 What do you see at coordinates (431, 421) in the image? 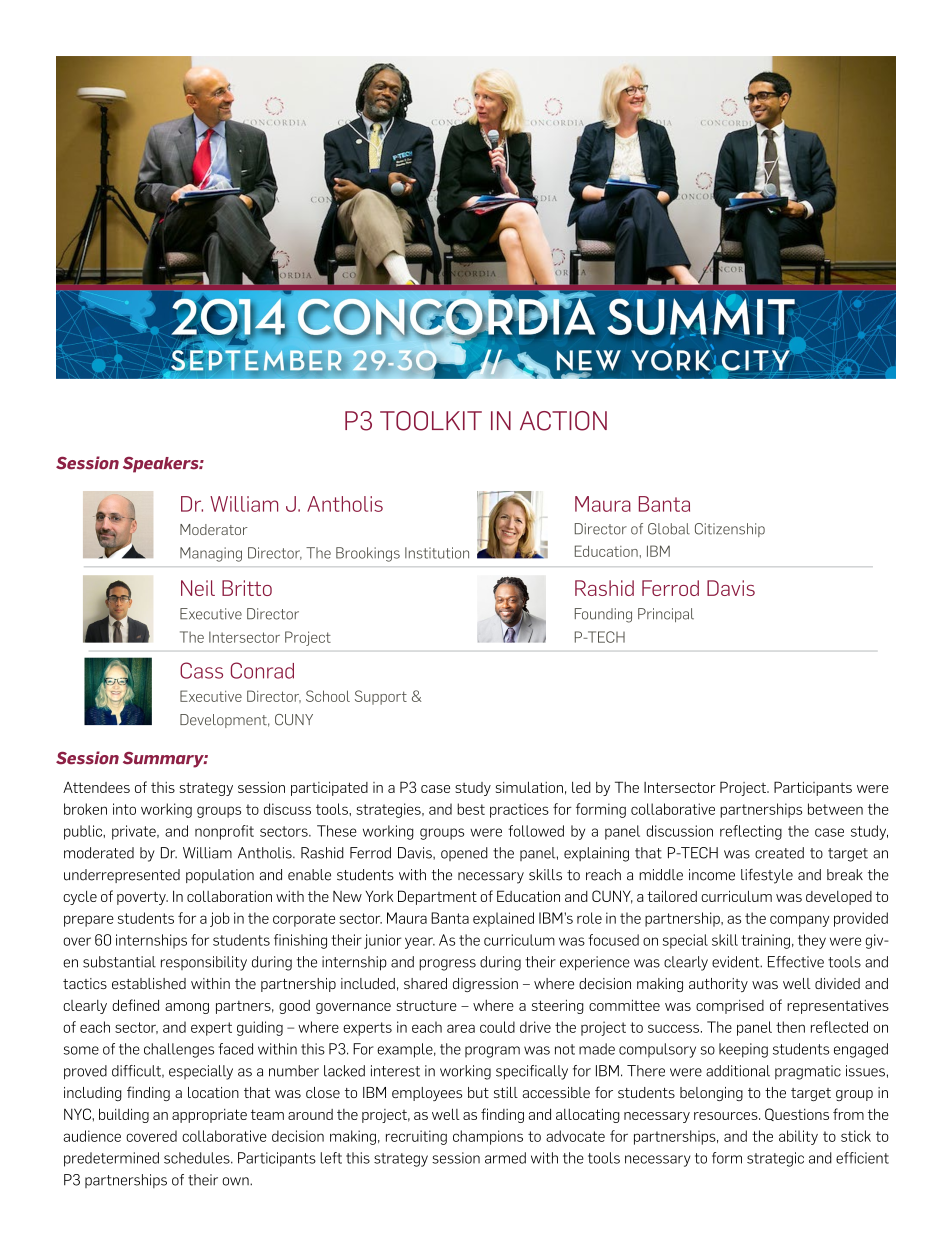
I see `TOOLKIT` at bounding box center [431, 421].
